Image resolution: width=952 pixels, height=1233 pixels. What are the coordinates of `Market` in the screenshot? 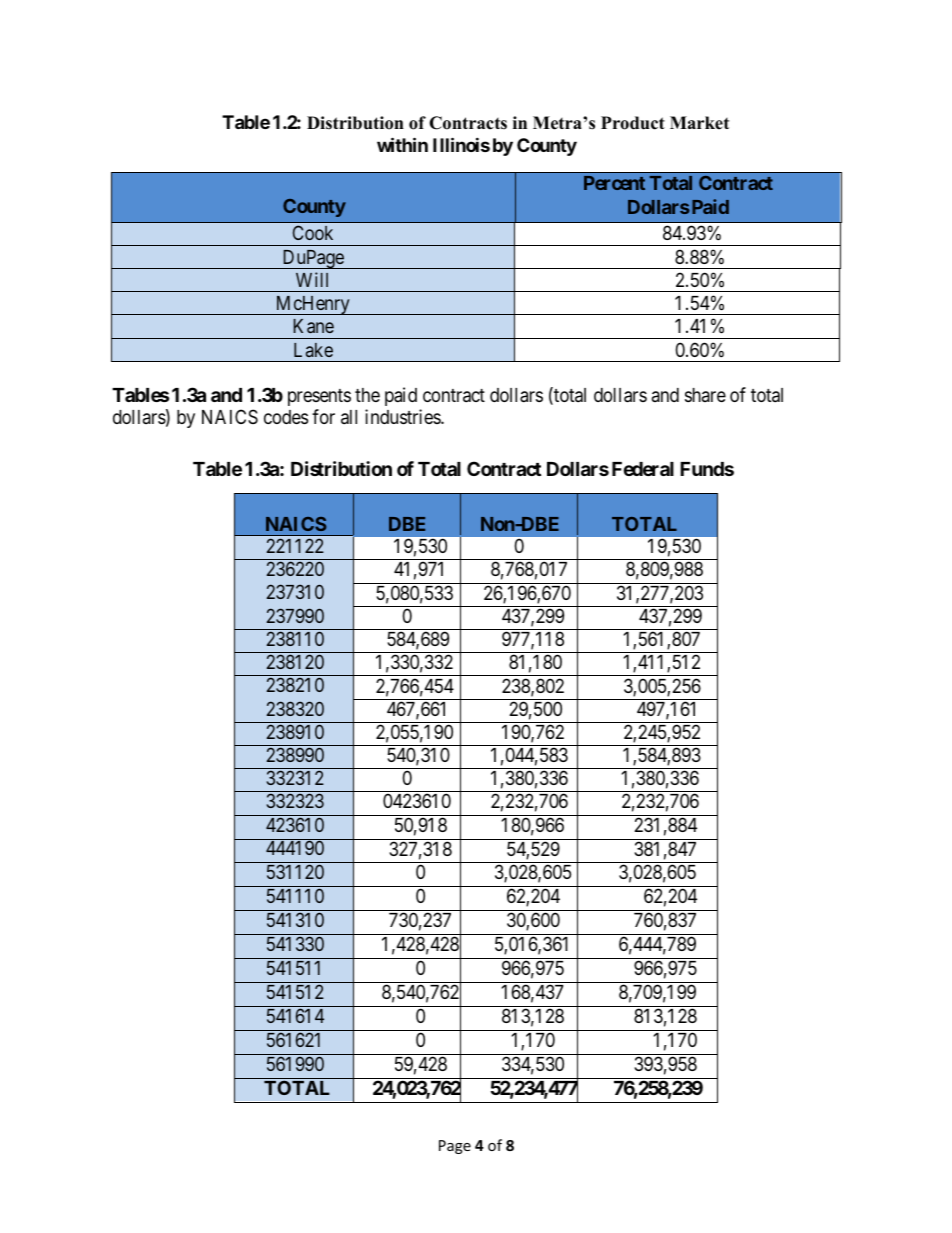 It's located at (699, 123).
